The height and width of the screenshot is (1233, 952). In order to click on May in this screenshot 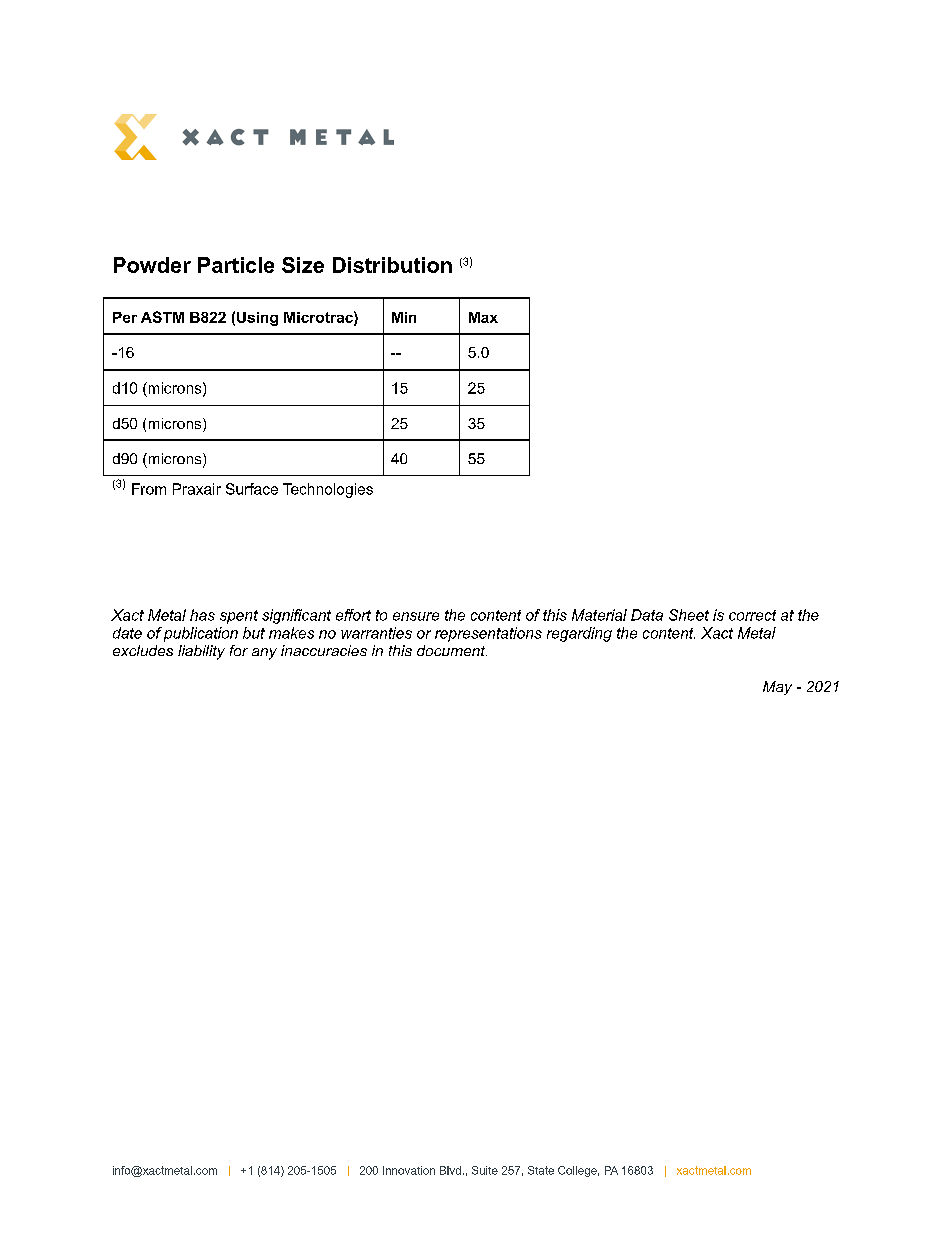, I will do `click(777, 688)`.
